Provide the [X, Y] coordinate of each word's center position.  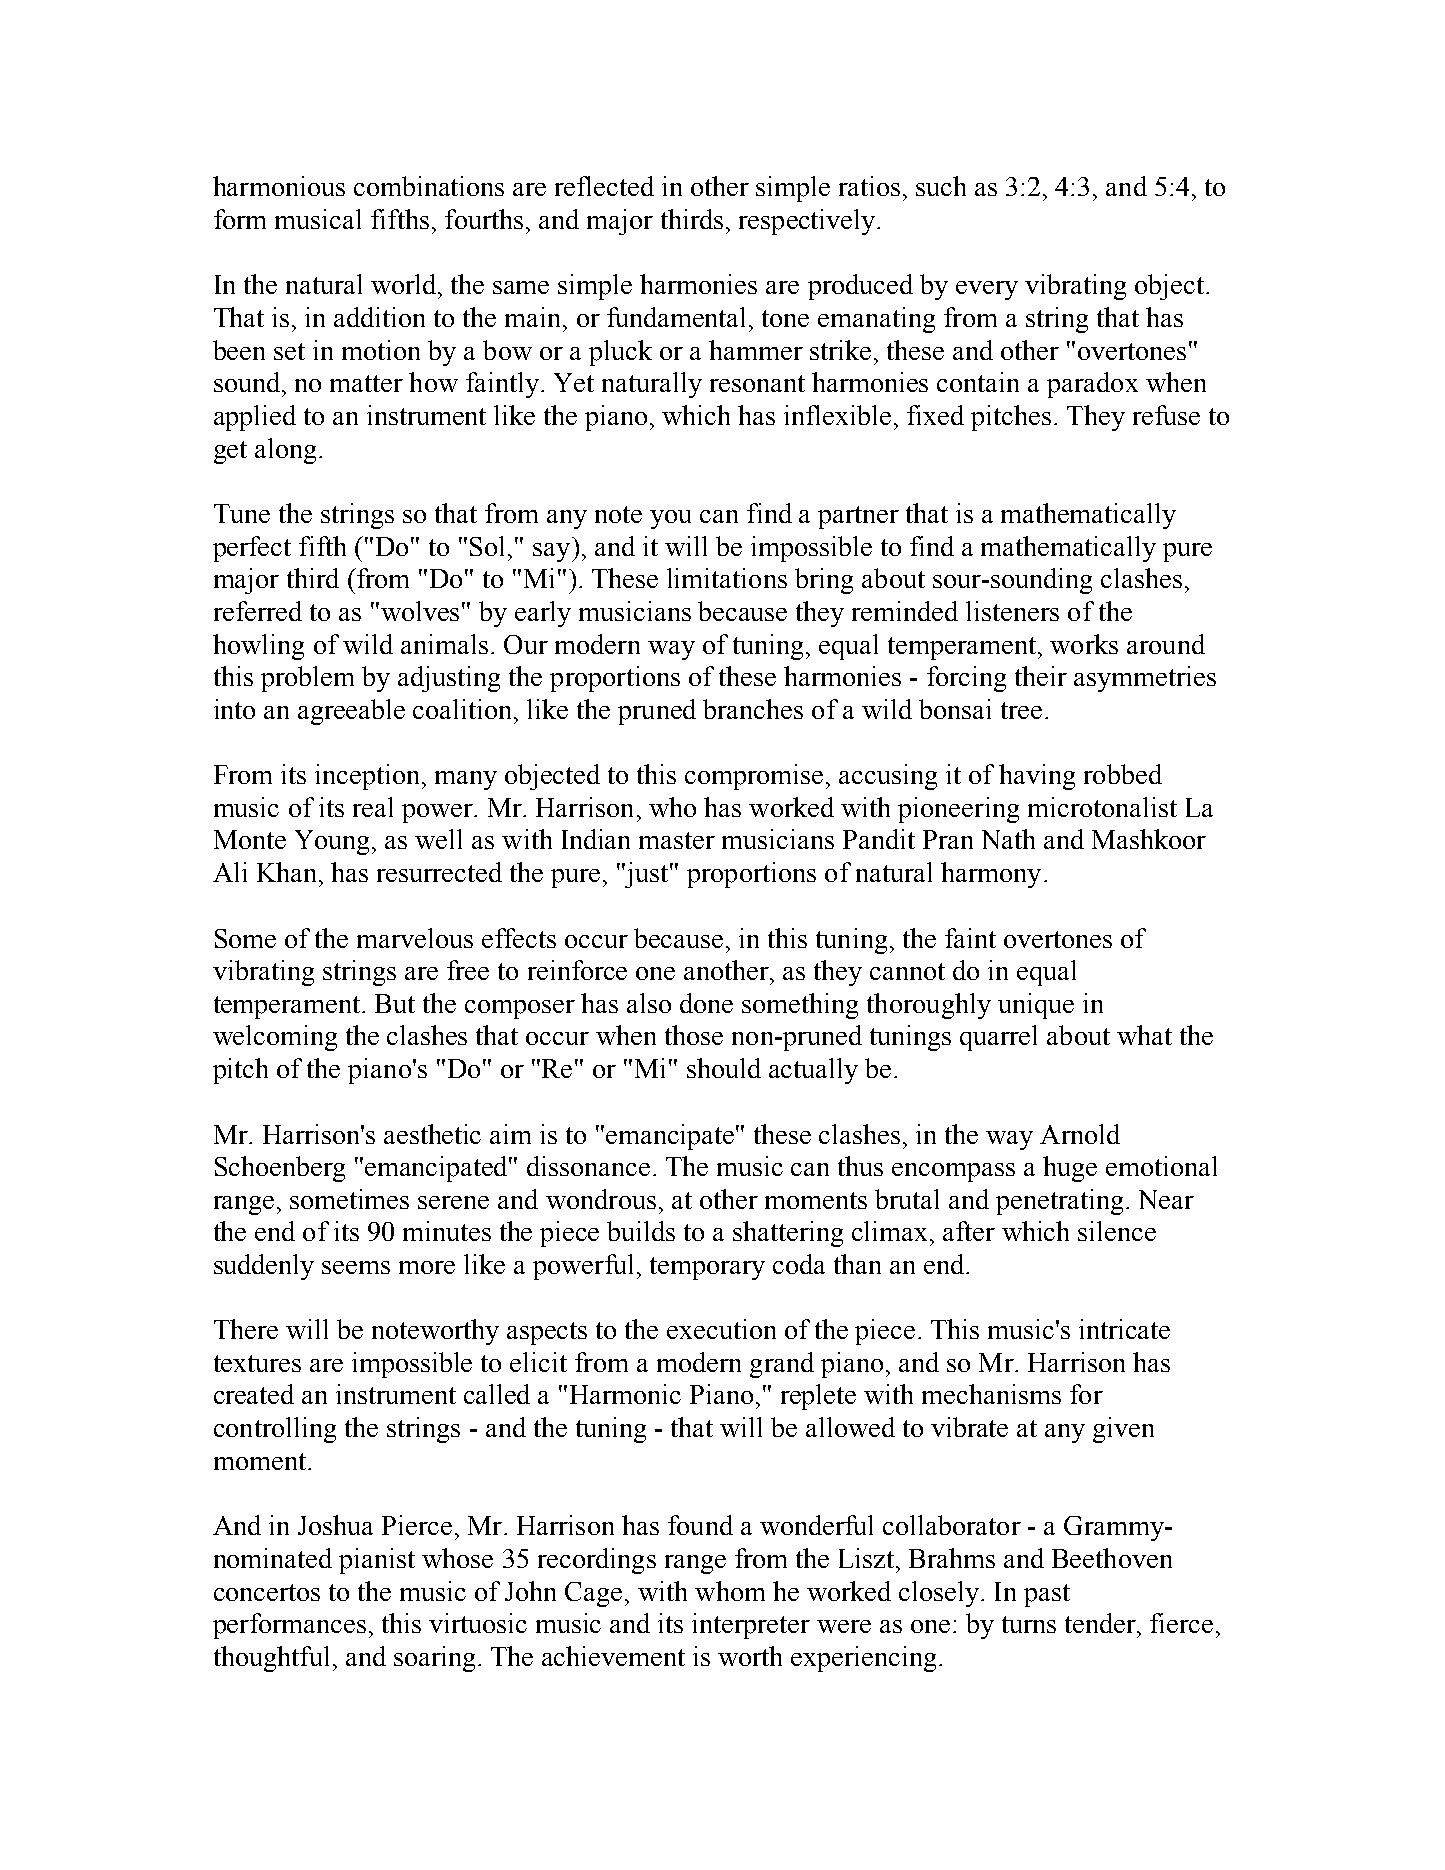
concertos [267, 1592]
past [1047, 1595]
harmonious [279, 186]
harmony [991, 875]
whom [730, 1591]
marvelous [415, 938]
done [706, 1003]
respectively [808, 222]
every [987, 290]
